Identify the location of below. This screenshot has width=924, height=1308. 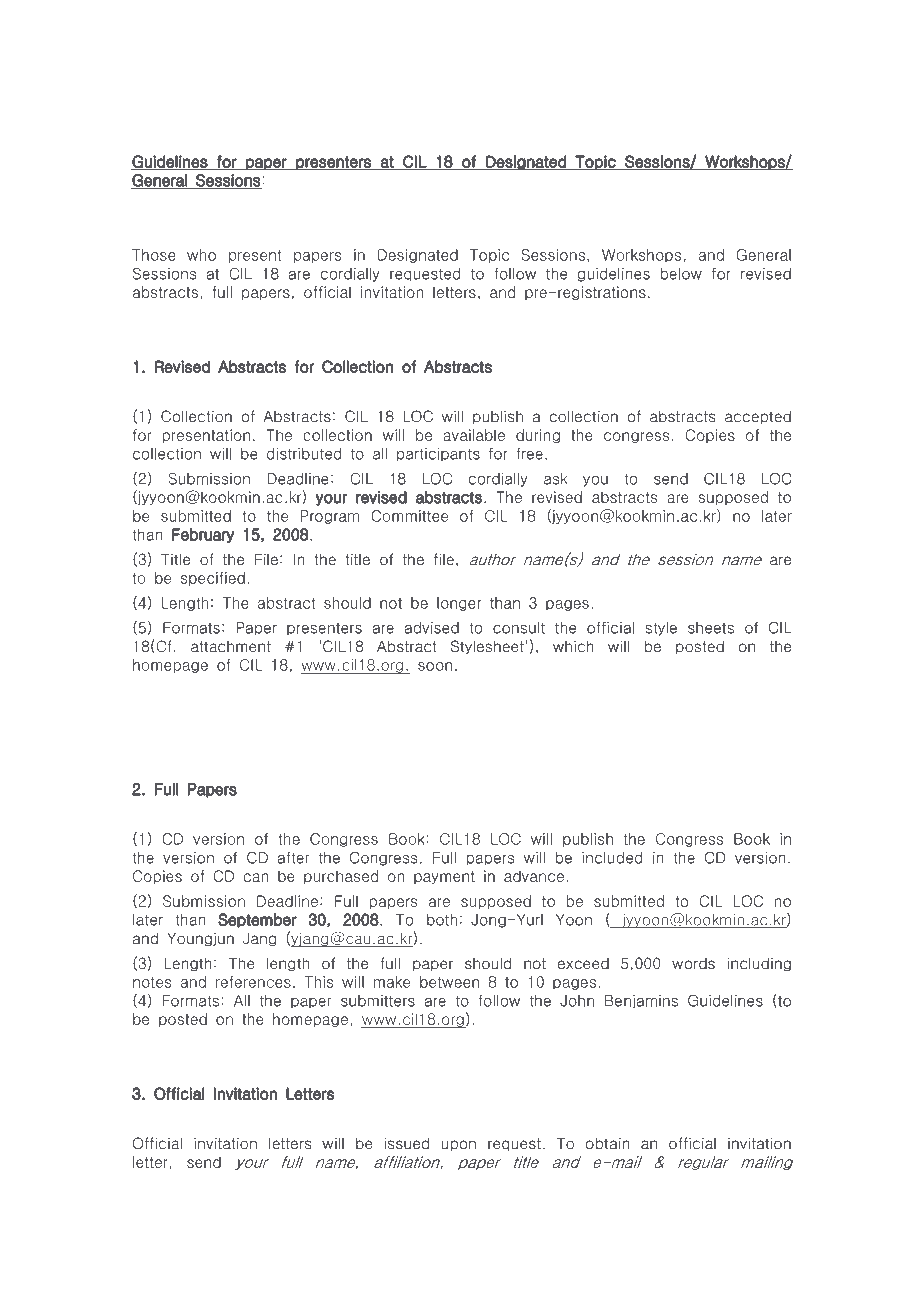
(681, 274).
